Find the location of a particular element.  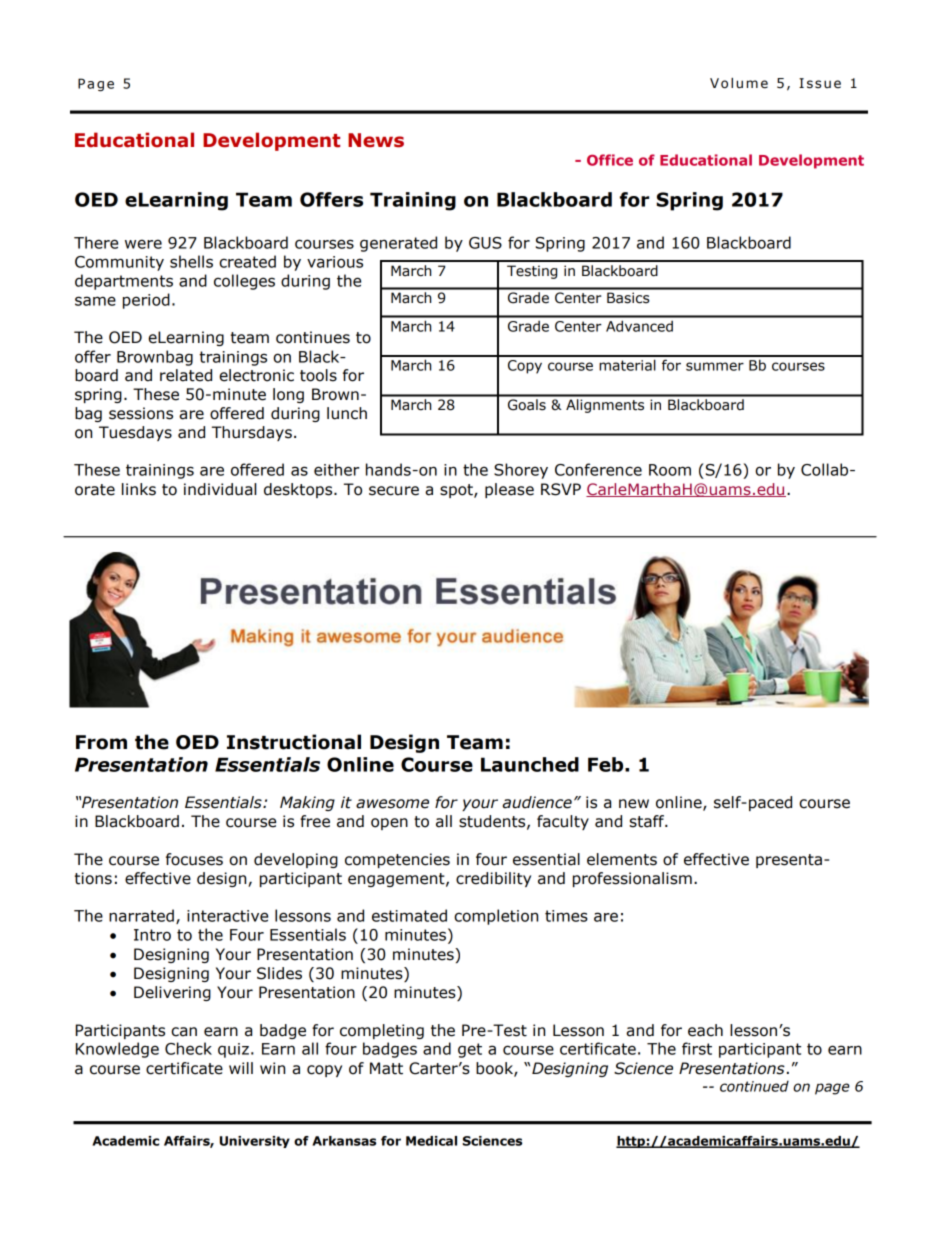

were is located at coordinates (143, 244).
